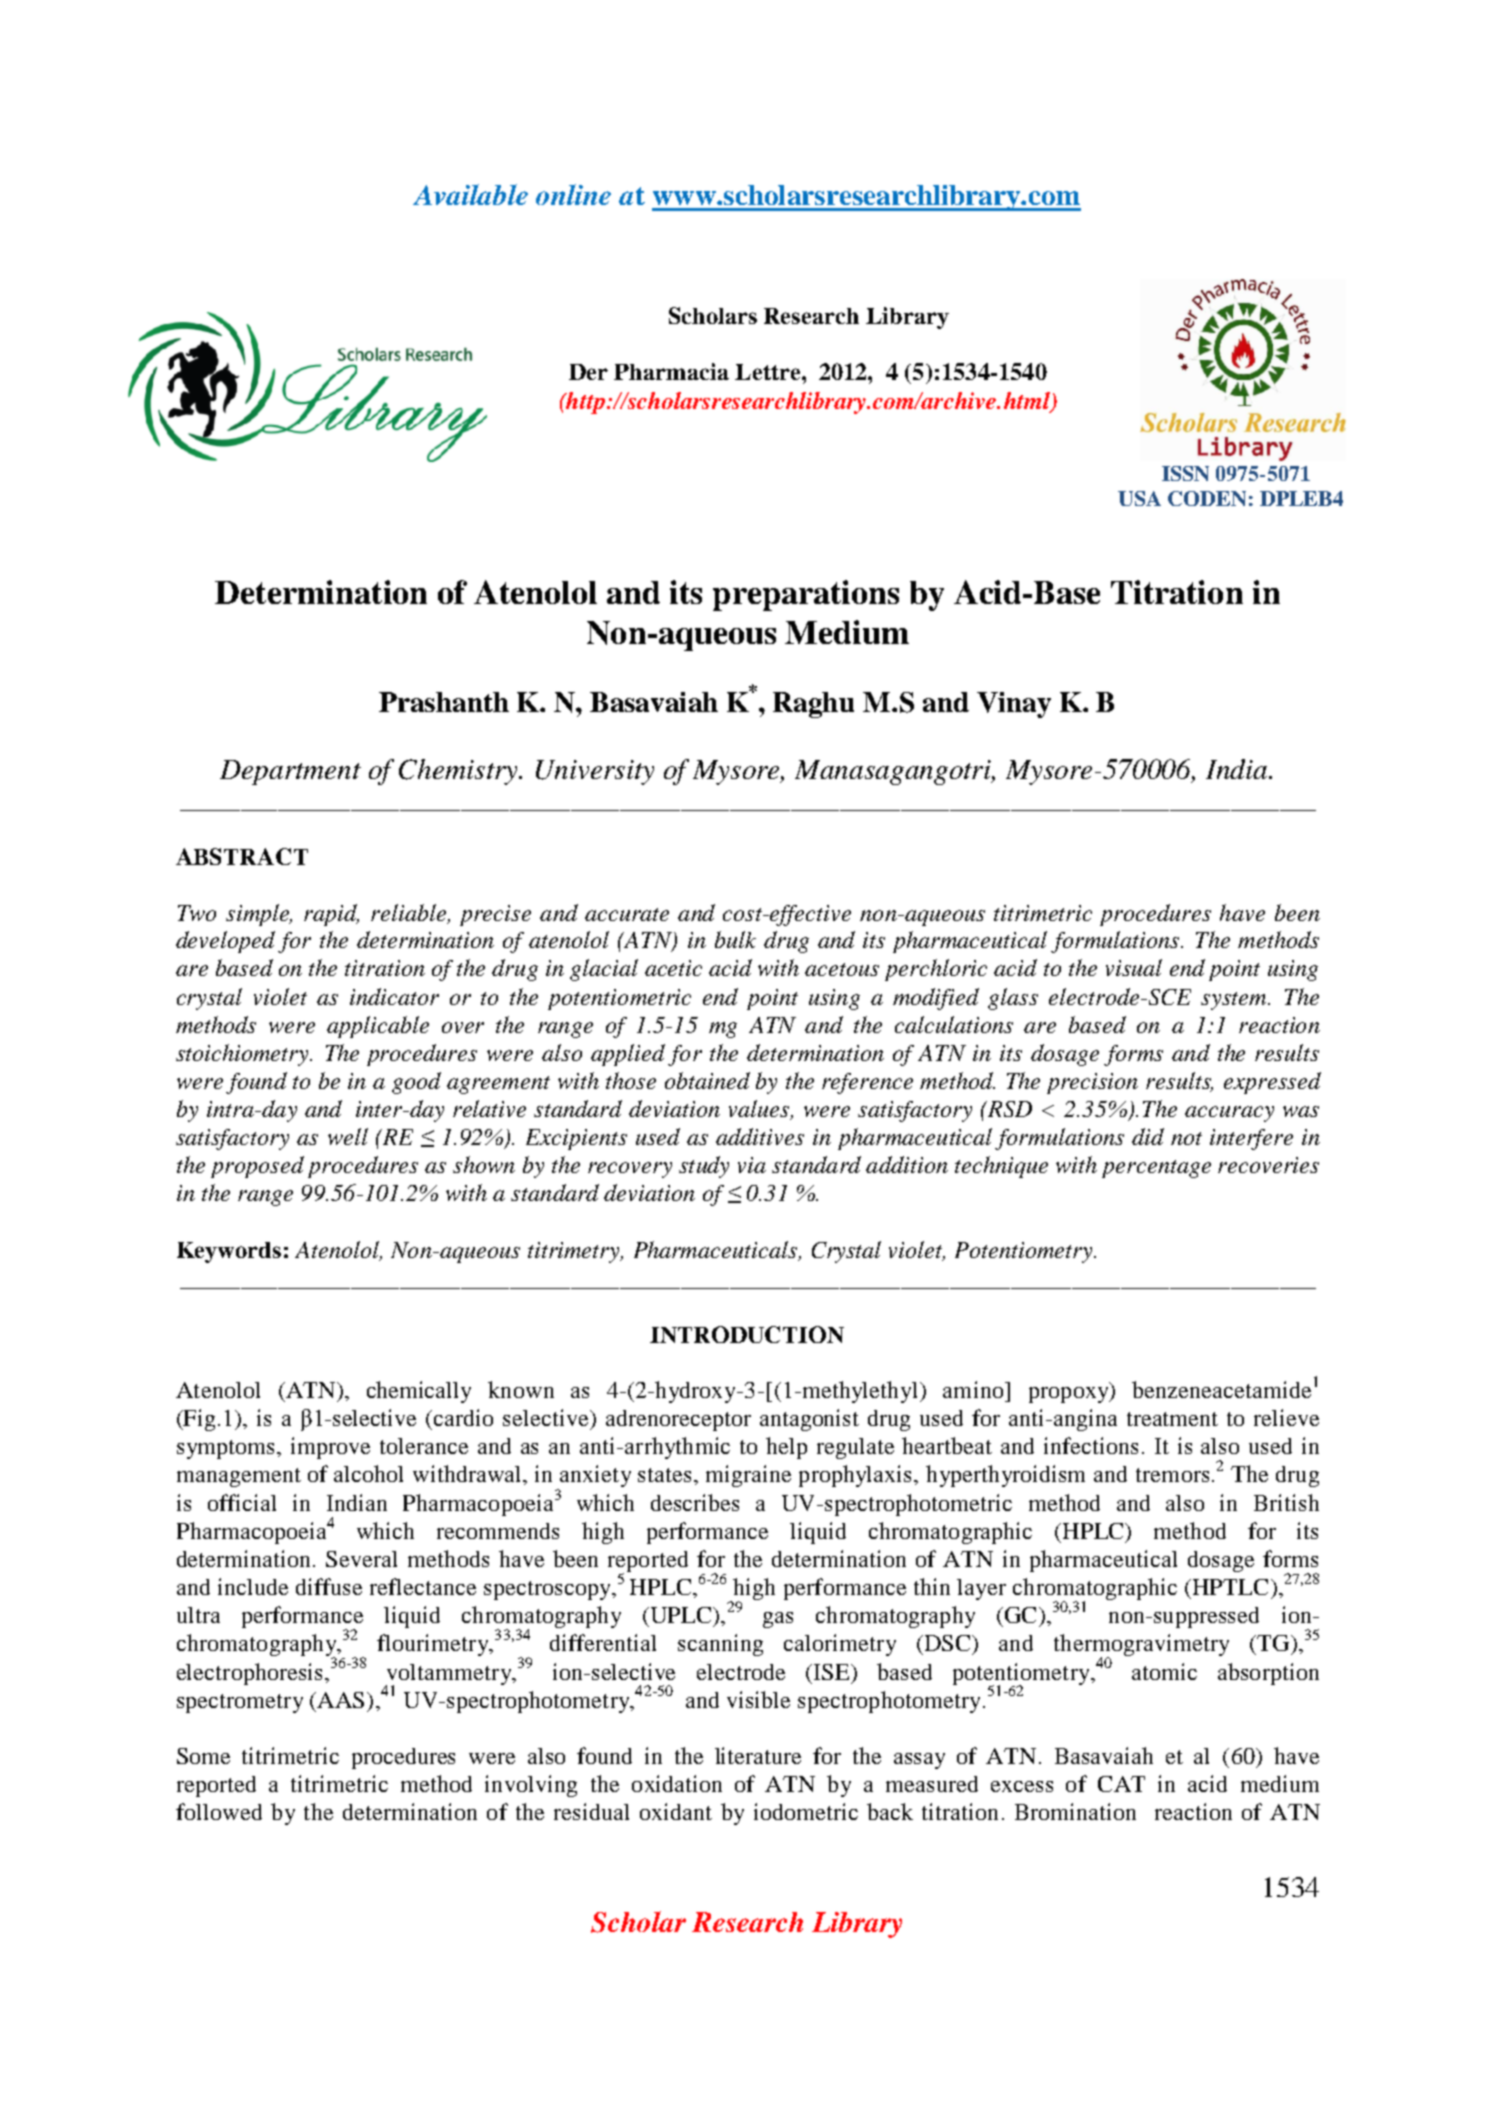 The height and width of the screenshot is (2115, 1494). What do you see at coordinates (1185, 473) in the screenshot?
I see `ISSN` at bounding box center [1185, 473].
